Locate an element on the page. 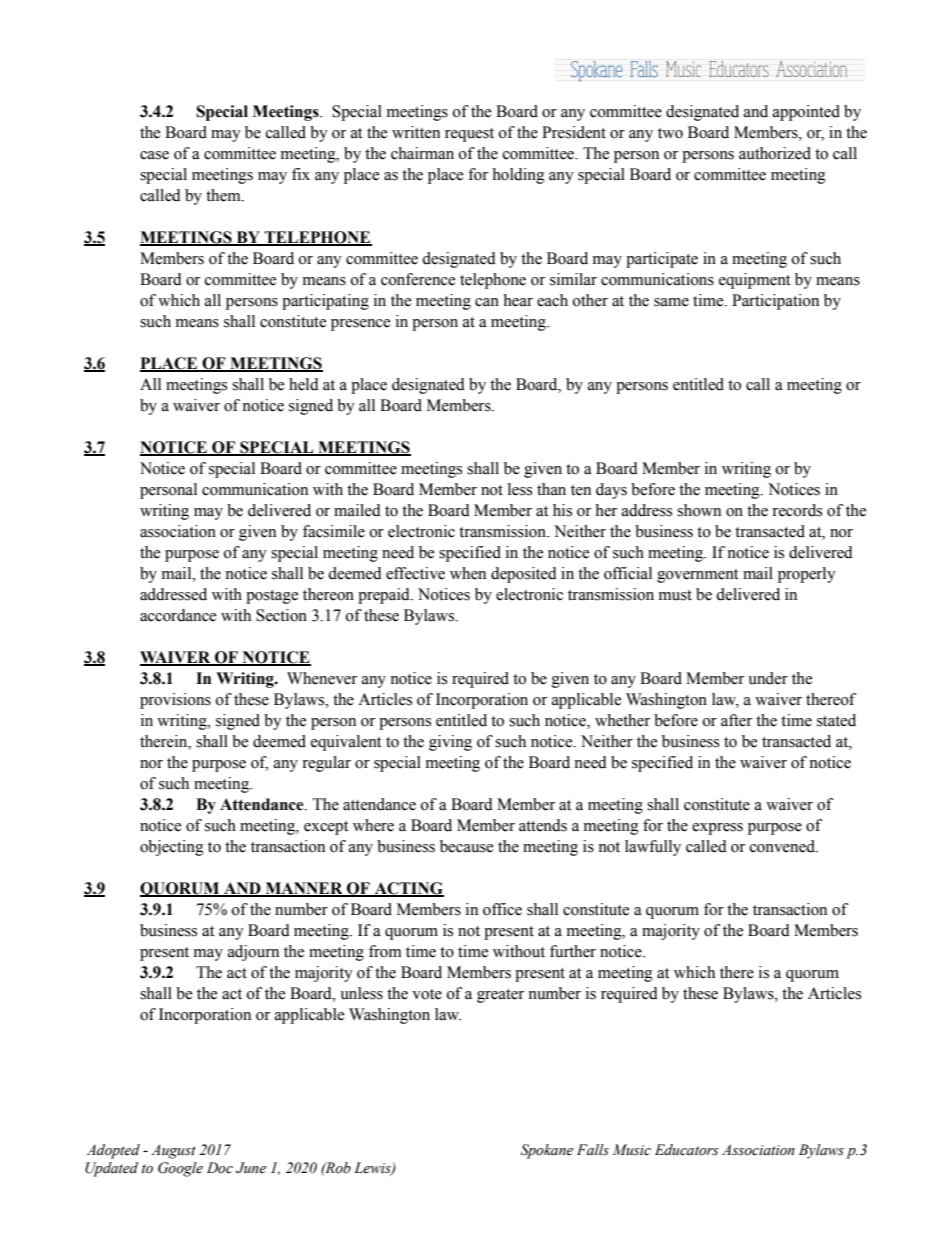 This document has height=1233, width=952. August is located at coordinates (173, 1151).
